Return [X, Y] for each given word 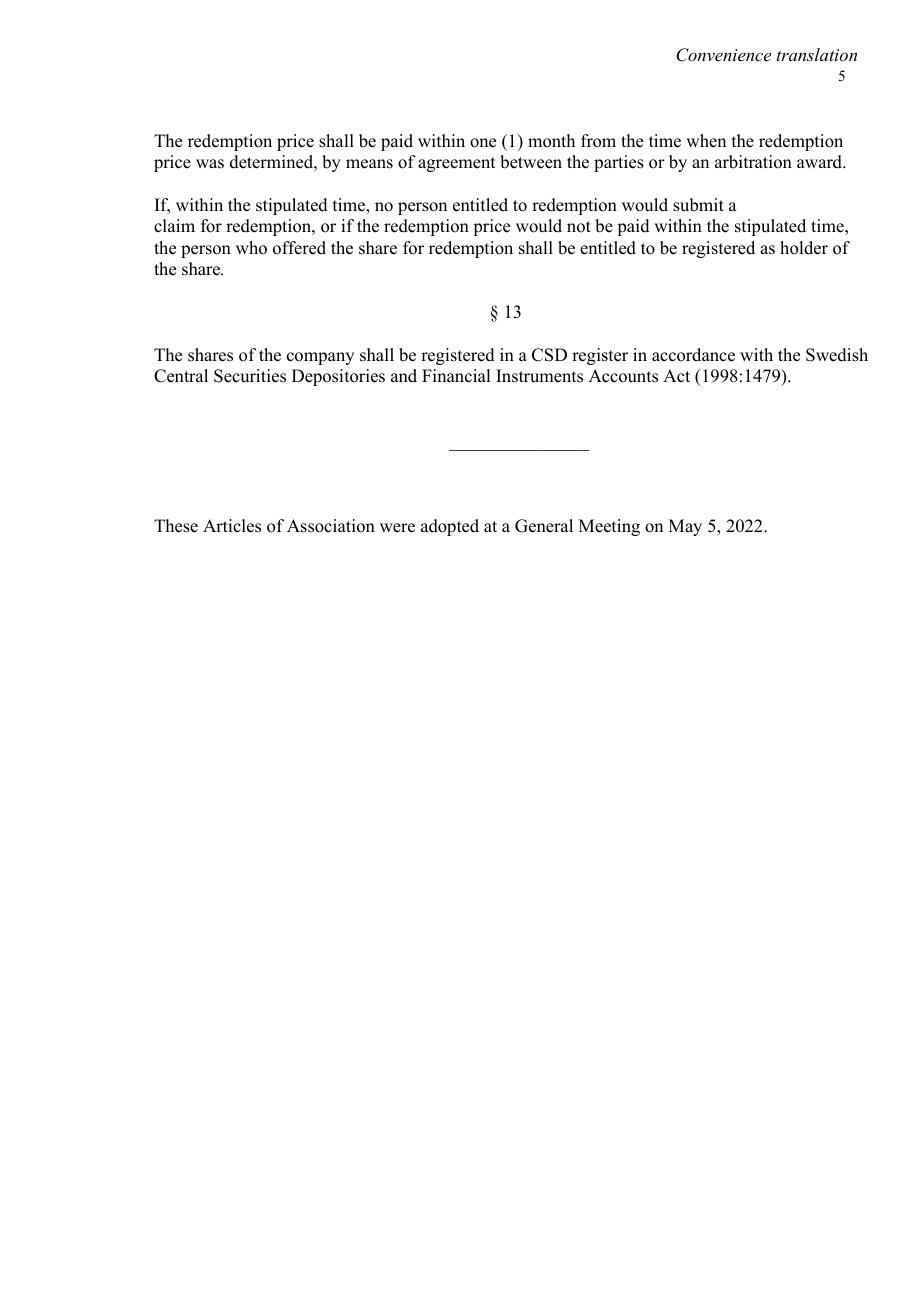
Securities [250, 376]
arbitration [753, 162]
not [579, 227]
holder [804, 248]
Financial [456, 376]
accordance [693, 355]
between [531, 162]
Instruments [539, 376]
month [551, 141]
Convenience [723, 55]
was [210, 164]
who [251, 248]
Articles [232, 526]
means [369, 164]
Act [676, 376]
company [320, 358]
